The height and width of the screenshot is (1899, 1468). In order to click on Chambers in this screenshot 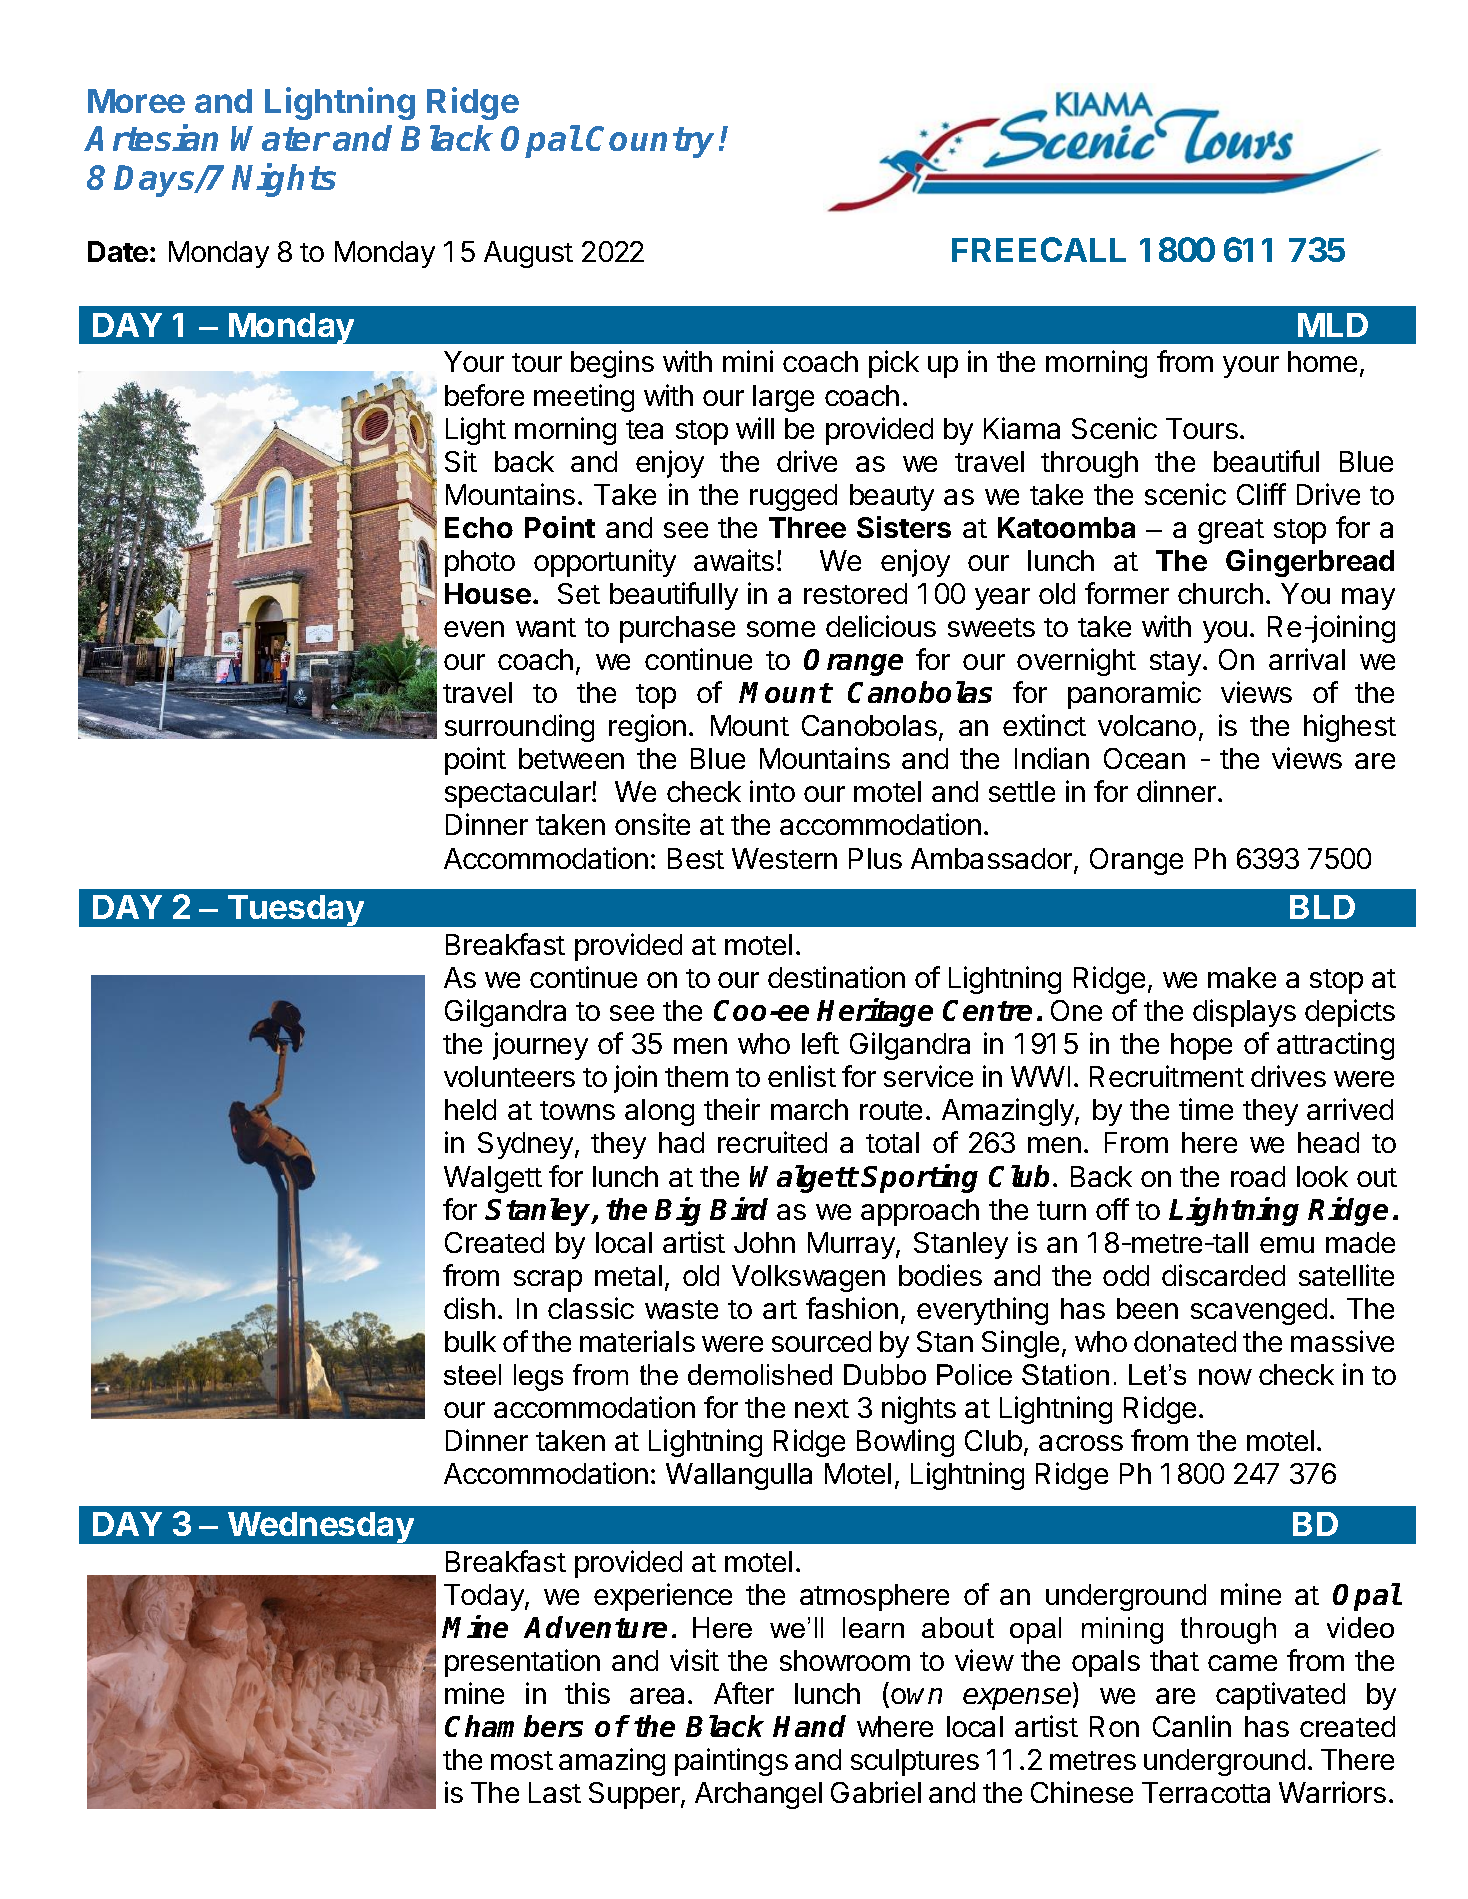, I will do `click(514, 1726)`.
